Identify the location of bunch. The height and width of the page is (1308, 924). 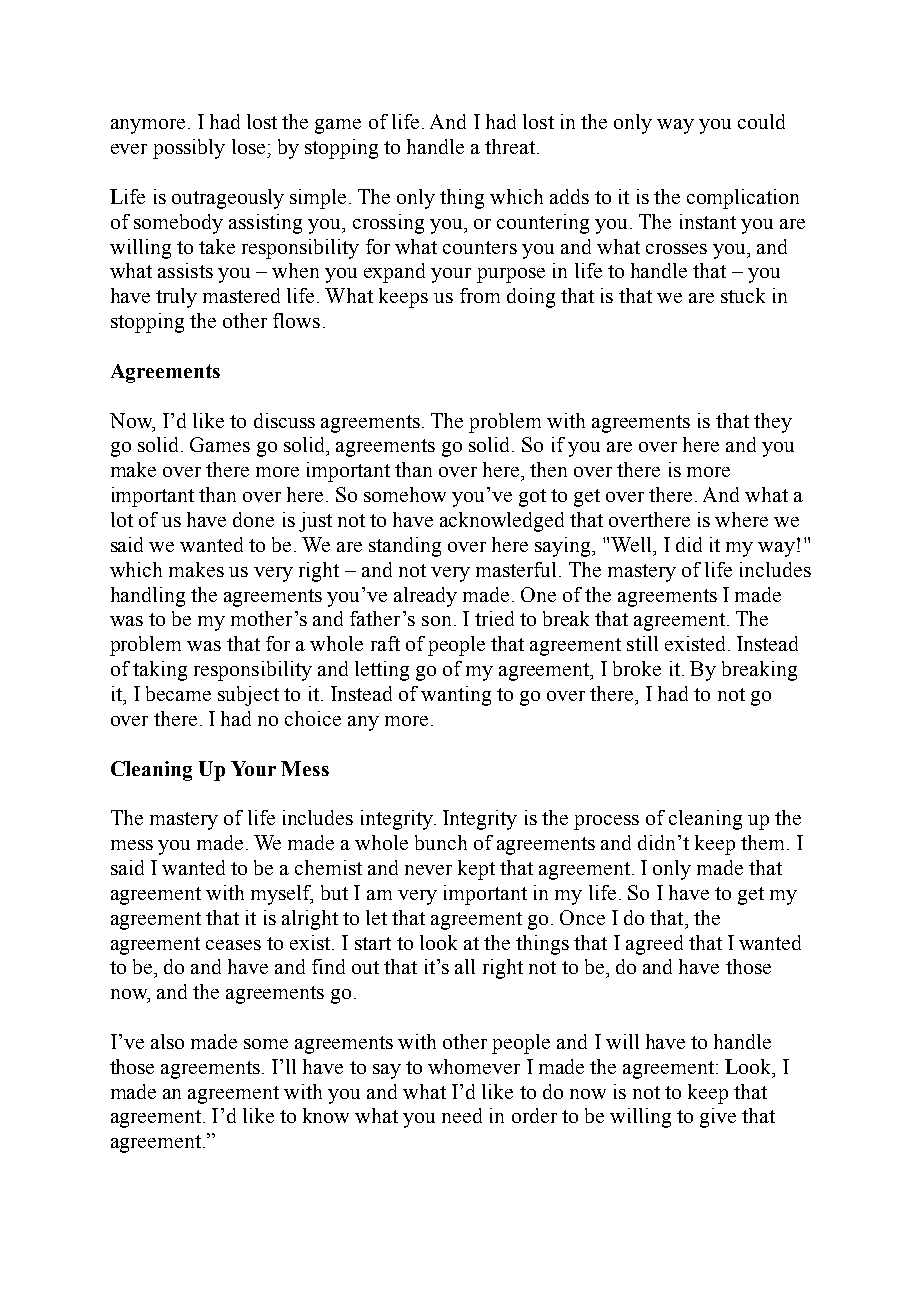
(441, 842).
